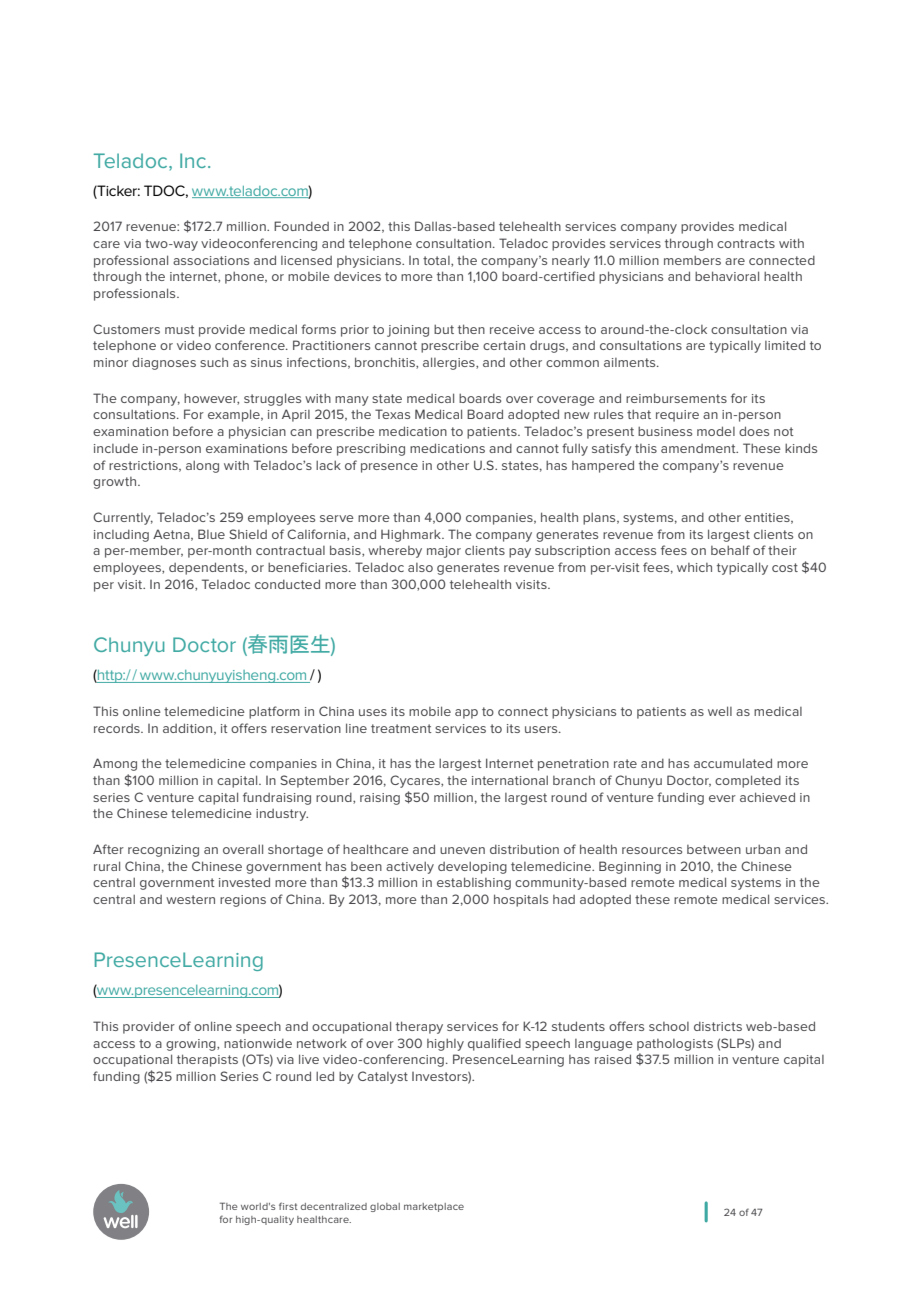  I want to click on establishing, so click(474, 883).
